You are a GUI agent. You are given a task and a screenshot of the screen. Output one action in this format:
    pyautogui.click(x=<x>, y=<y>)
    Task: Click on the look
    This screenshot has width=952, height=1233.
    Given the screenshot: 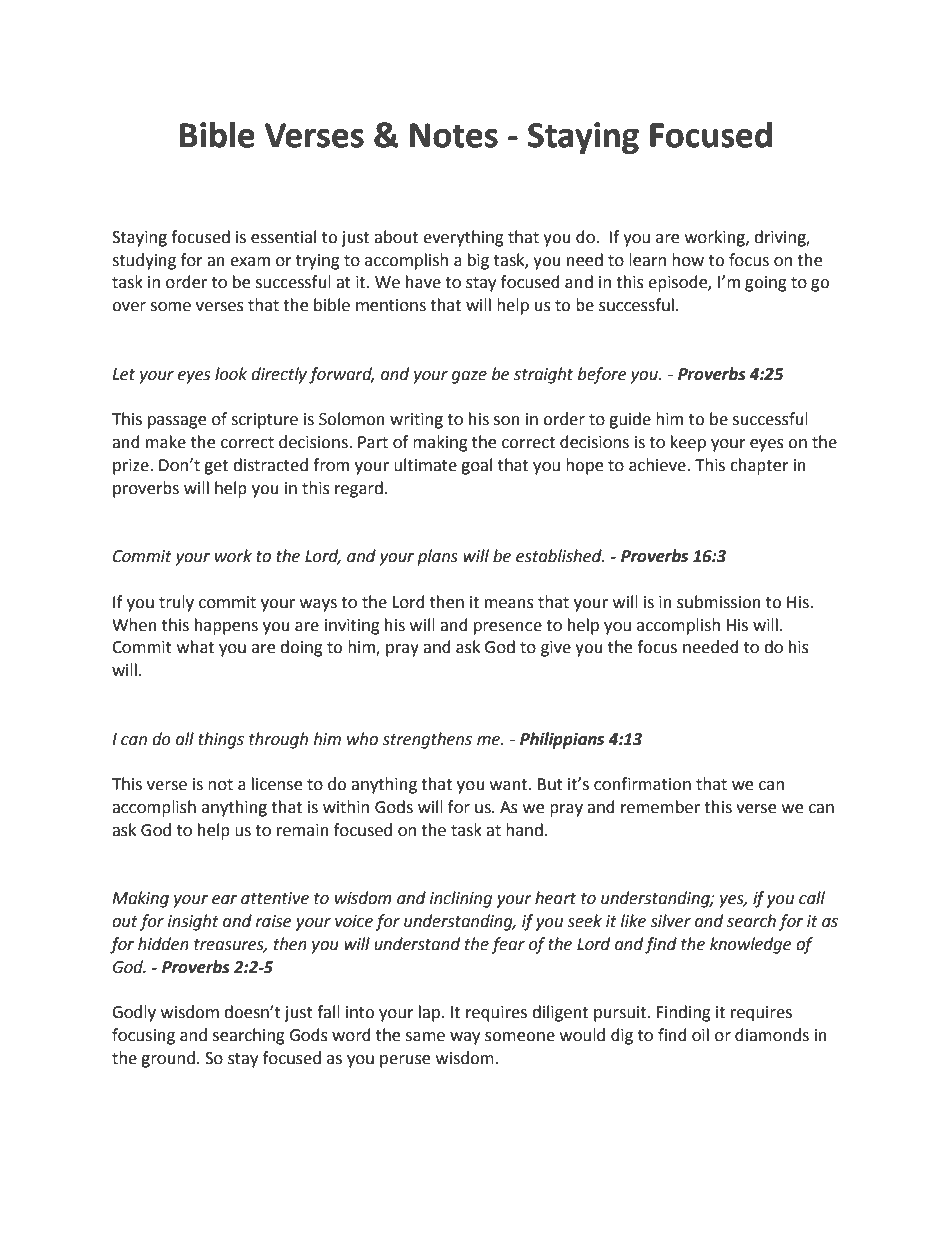 What is the action you would take?
    pyautogui.click(x=231, y=374)
